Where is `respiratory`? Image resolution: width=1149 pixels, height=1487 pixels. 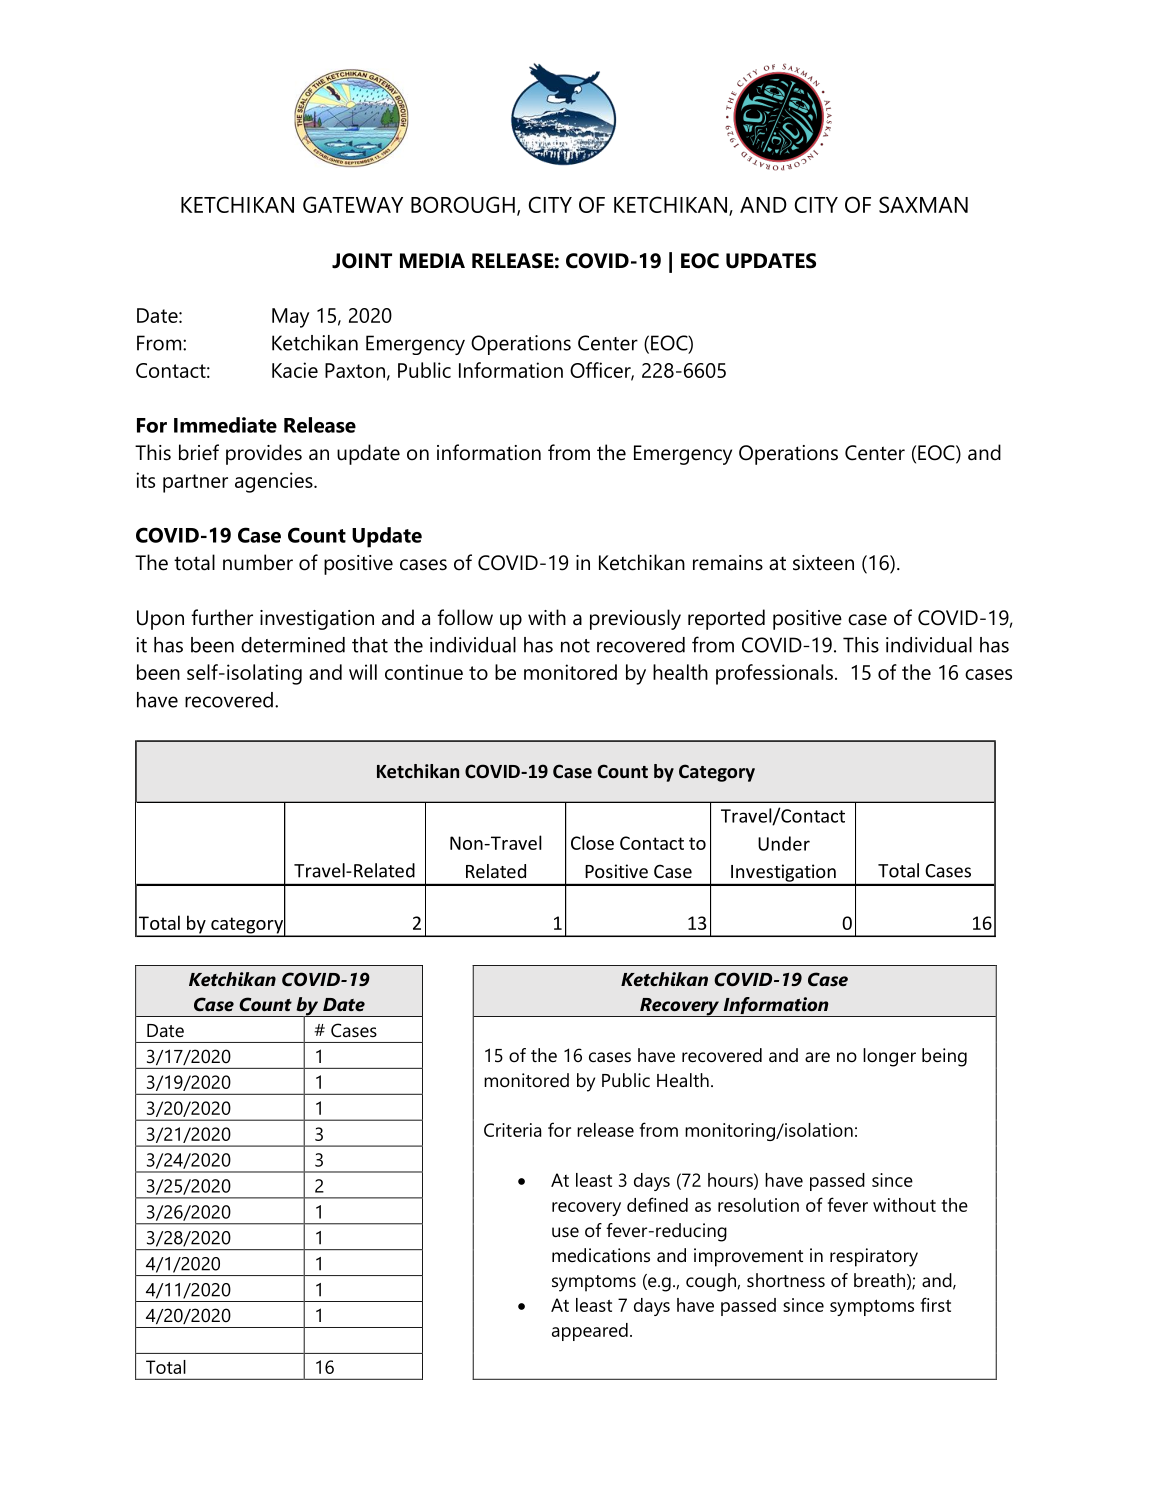 respiratory is located at coordinates (874, 1257).
